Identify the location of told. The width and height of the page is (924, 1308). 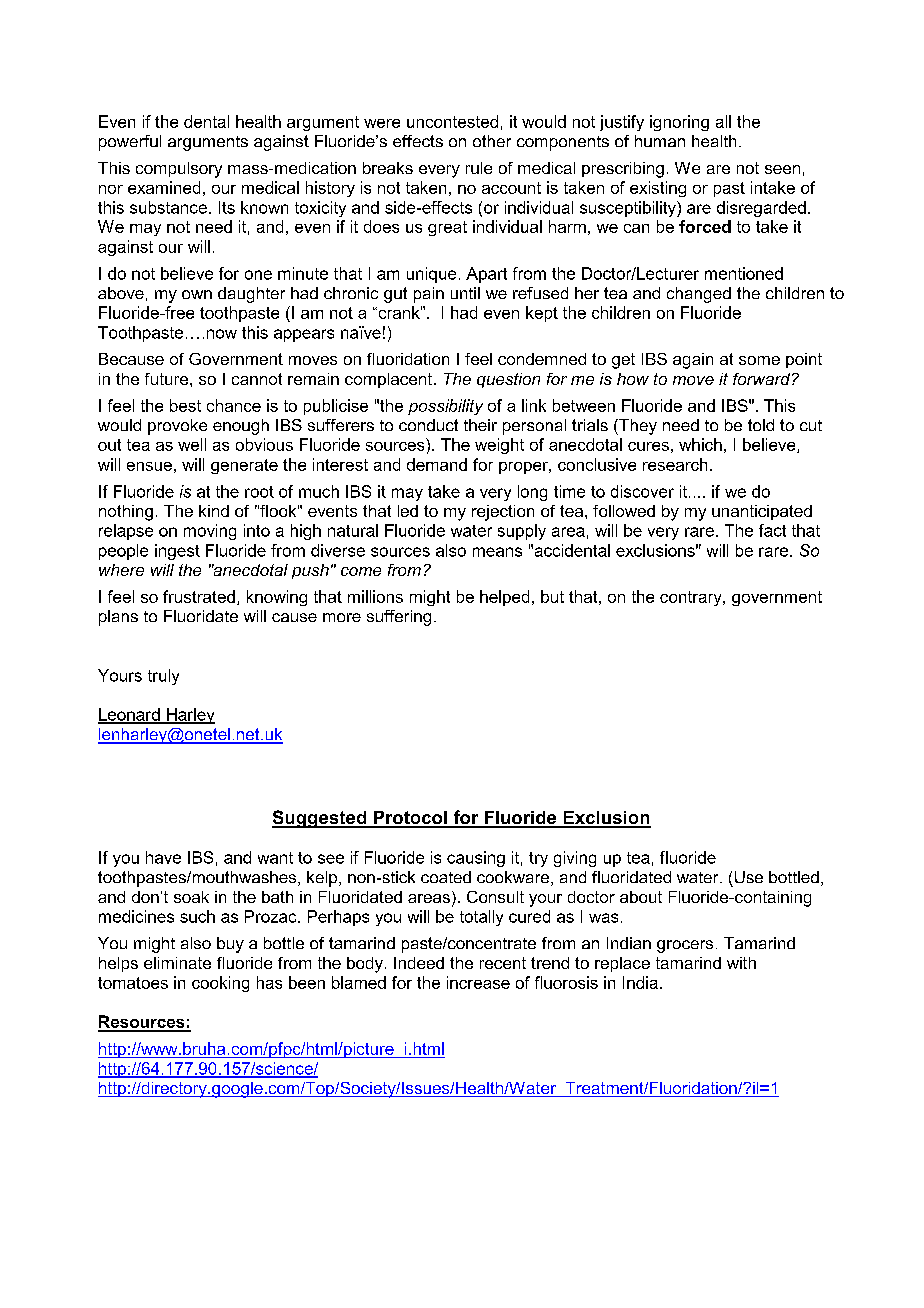
(761, 425).
